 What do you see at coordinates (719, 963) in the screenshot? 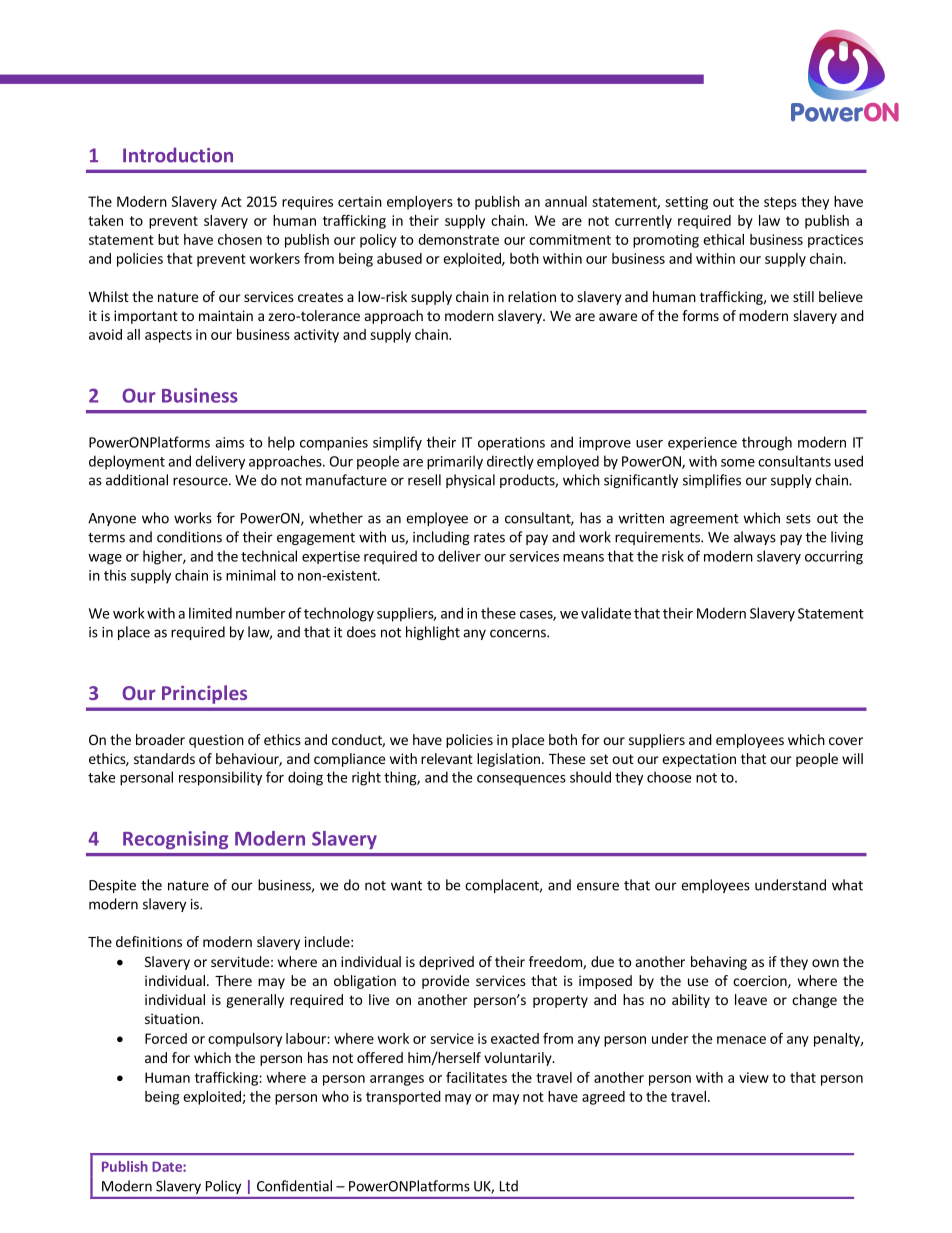
I see `behaving` at bounding box center [719, 963].
